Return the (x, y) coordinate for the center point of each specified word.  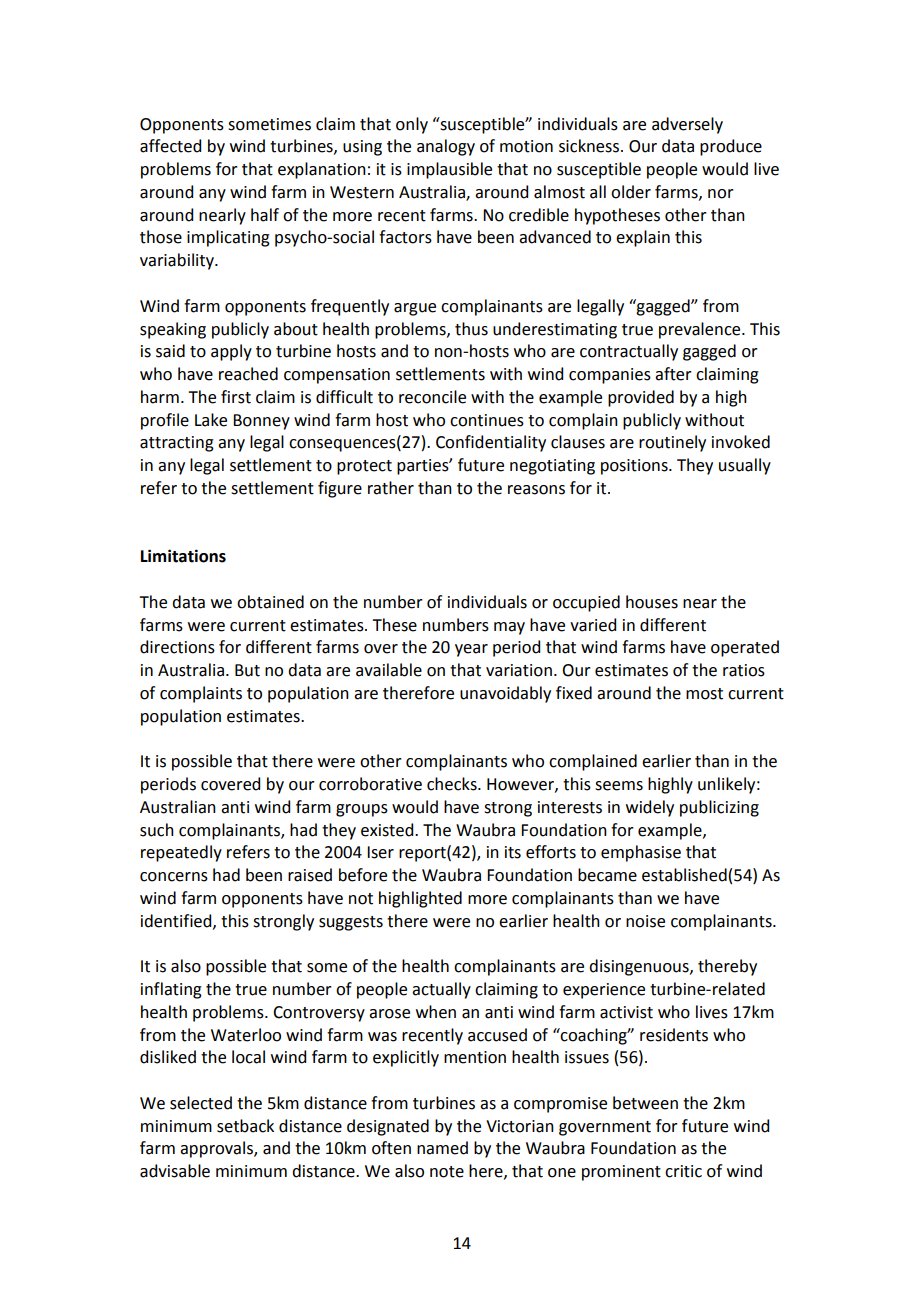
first (236, 397)
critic (683, 1171)
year (471, 650)
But (247, 670)
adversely (687, 125)
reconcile (432, 397)
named (442, 1148)
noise (645, 921)
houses (652, 602)
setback (245, 1126)
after (673, 374)
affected (170, 146)
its (513, 852)
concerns (174, 877)
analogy (446, 147)
